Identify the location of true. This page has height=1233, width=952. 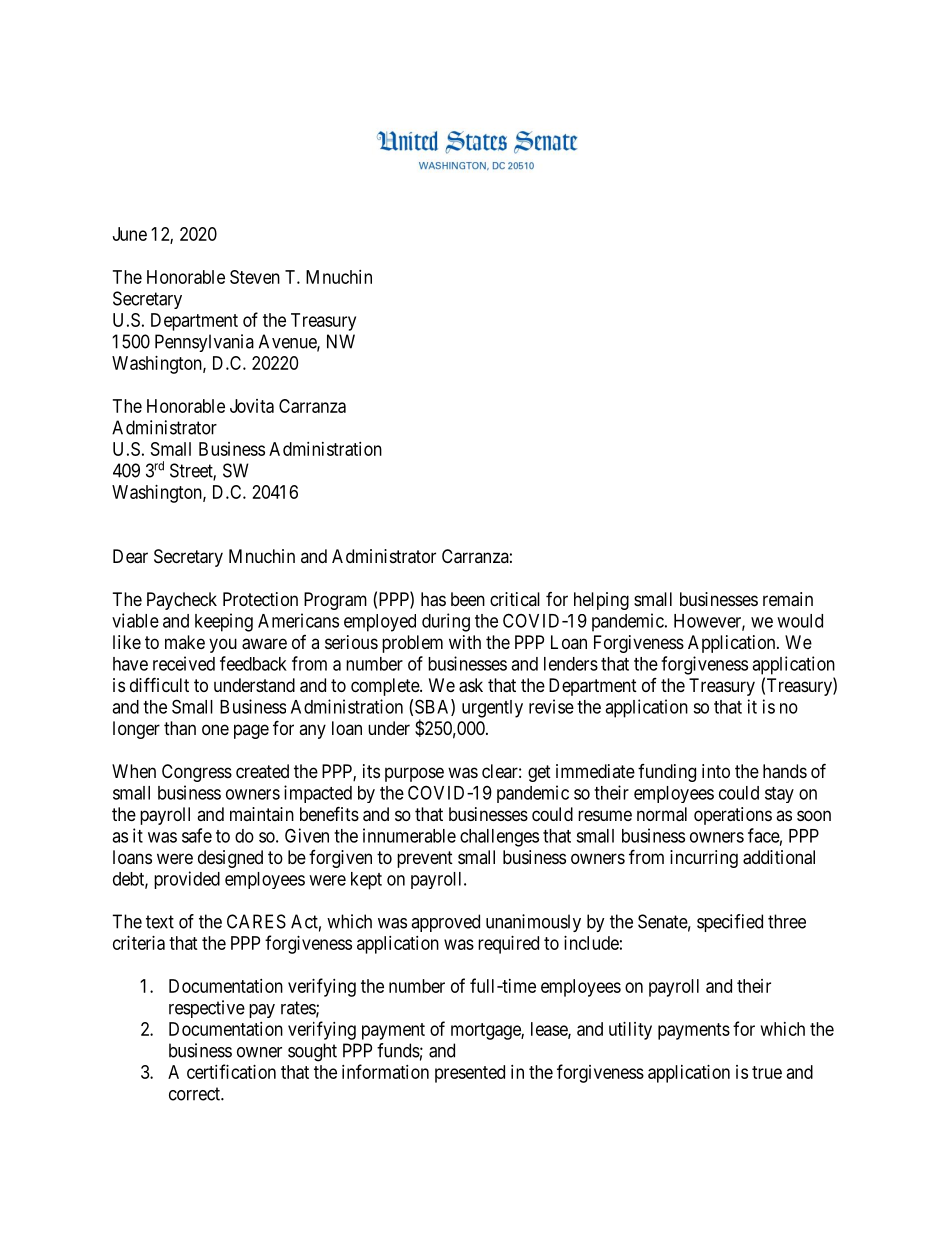
(767, 1072).
